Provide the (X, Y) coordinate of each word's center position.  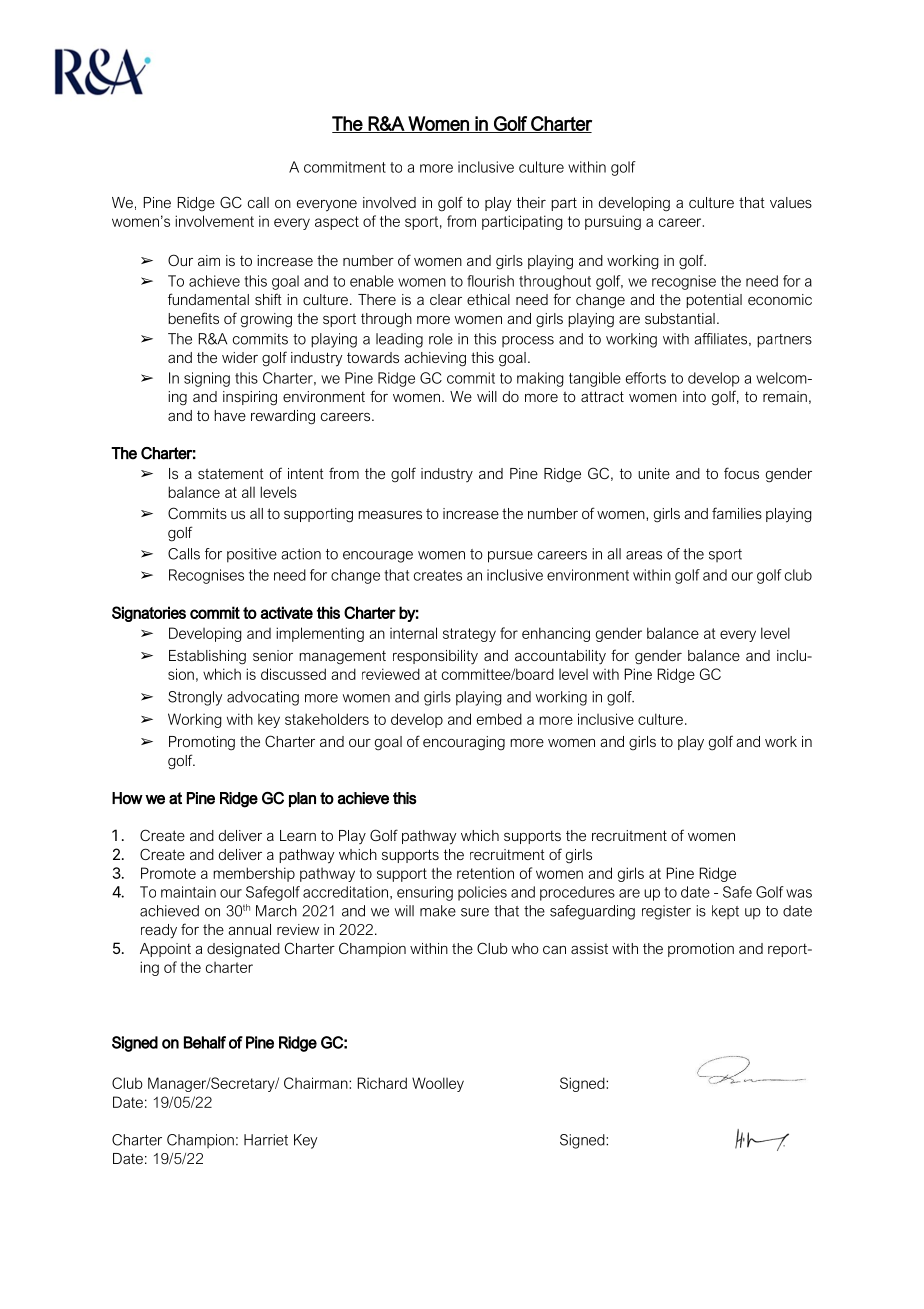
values (791, 202)
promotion (701, 950)
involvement (214, 221)
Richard (382, 1083)
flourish (490, 281)
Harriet (266, 1140)
